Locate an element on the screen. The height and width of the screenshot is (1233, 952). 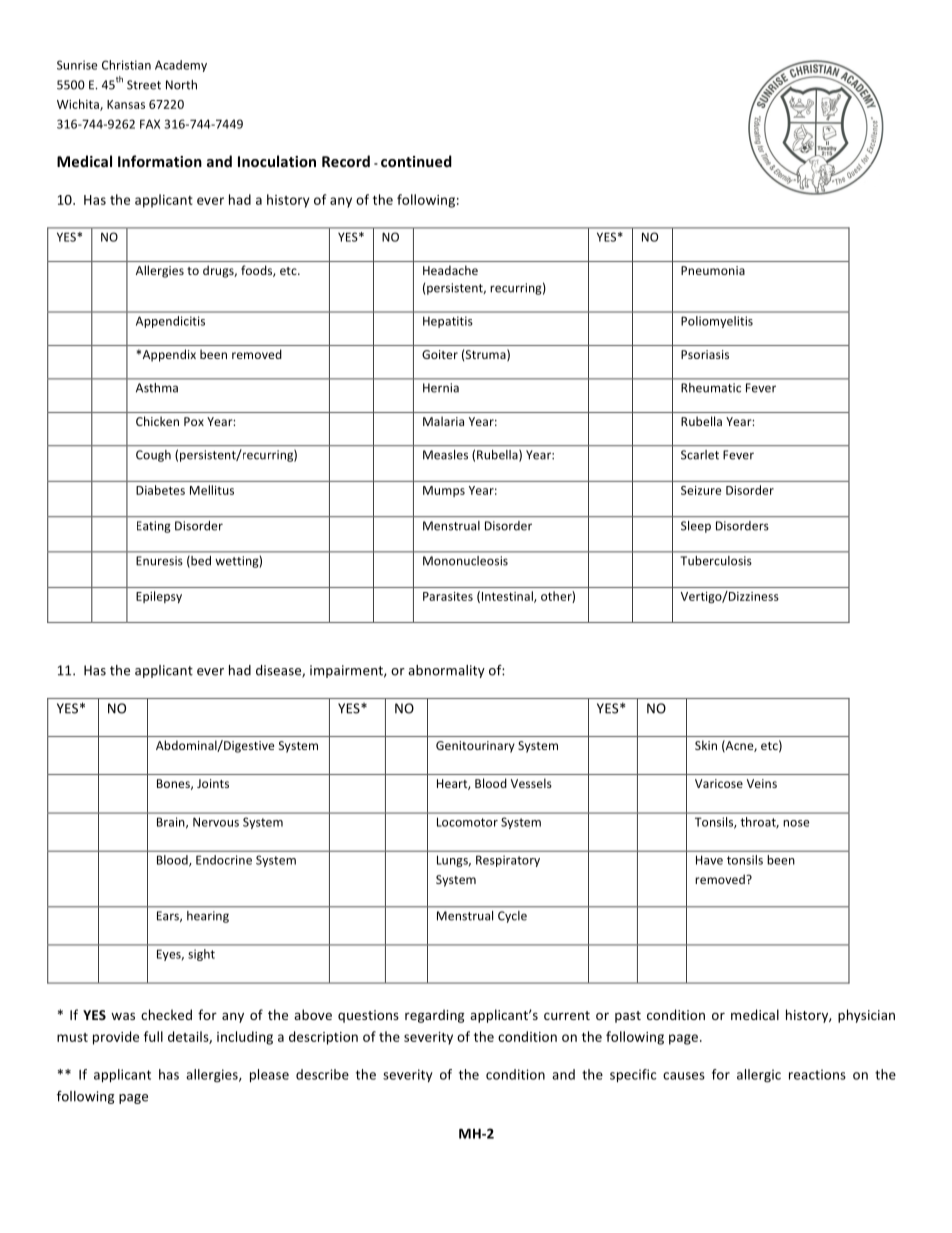
continued is located at coordinates (416, 161).
